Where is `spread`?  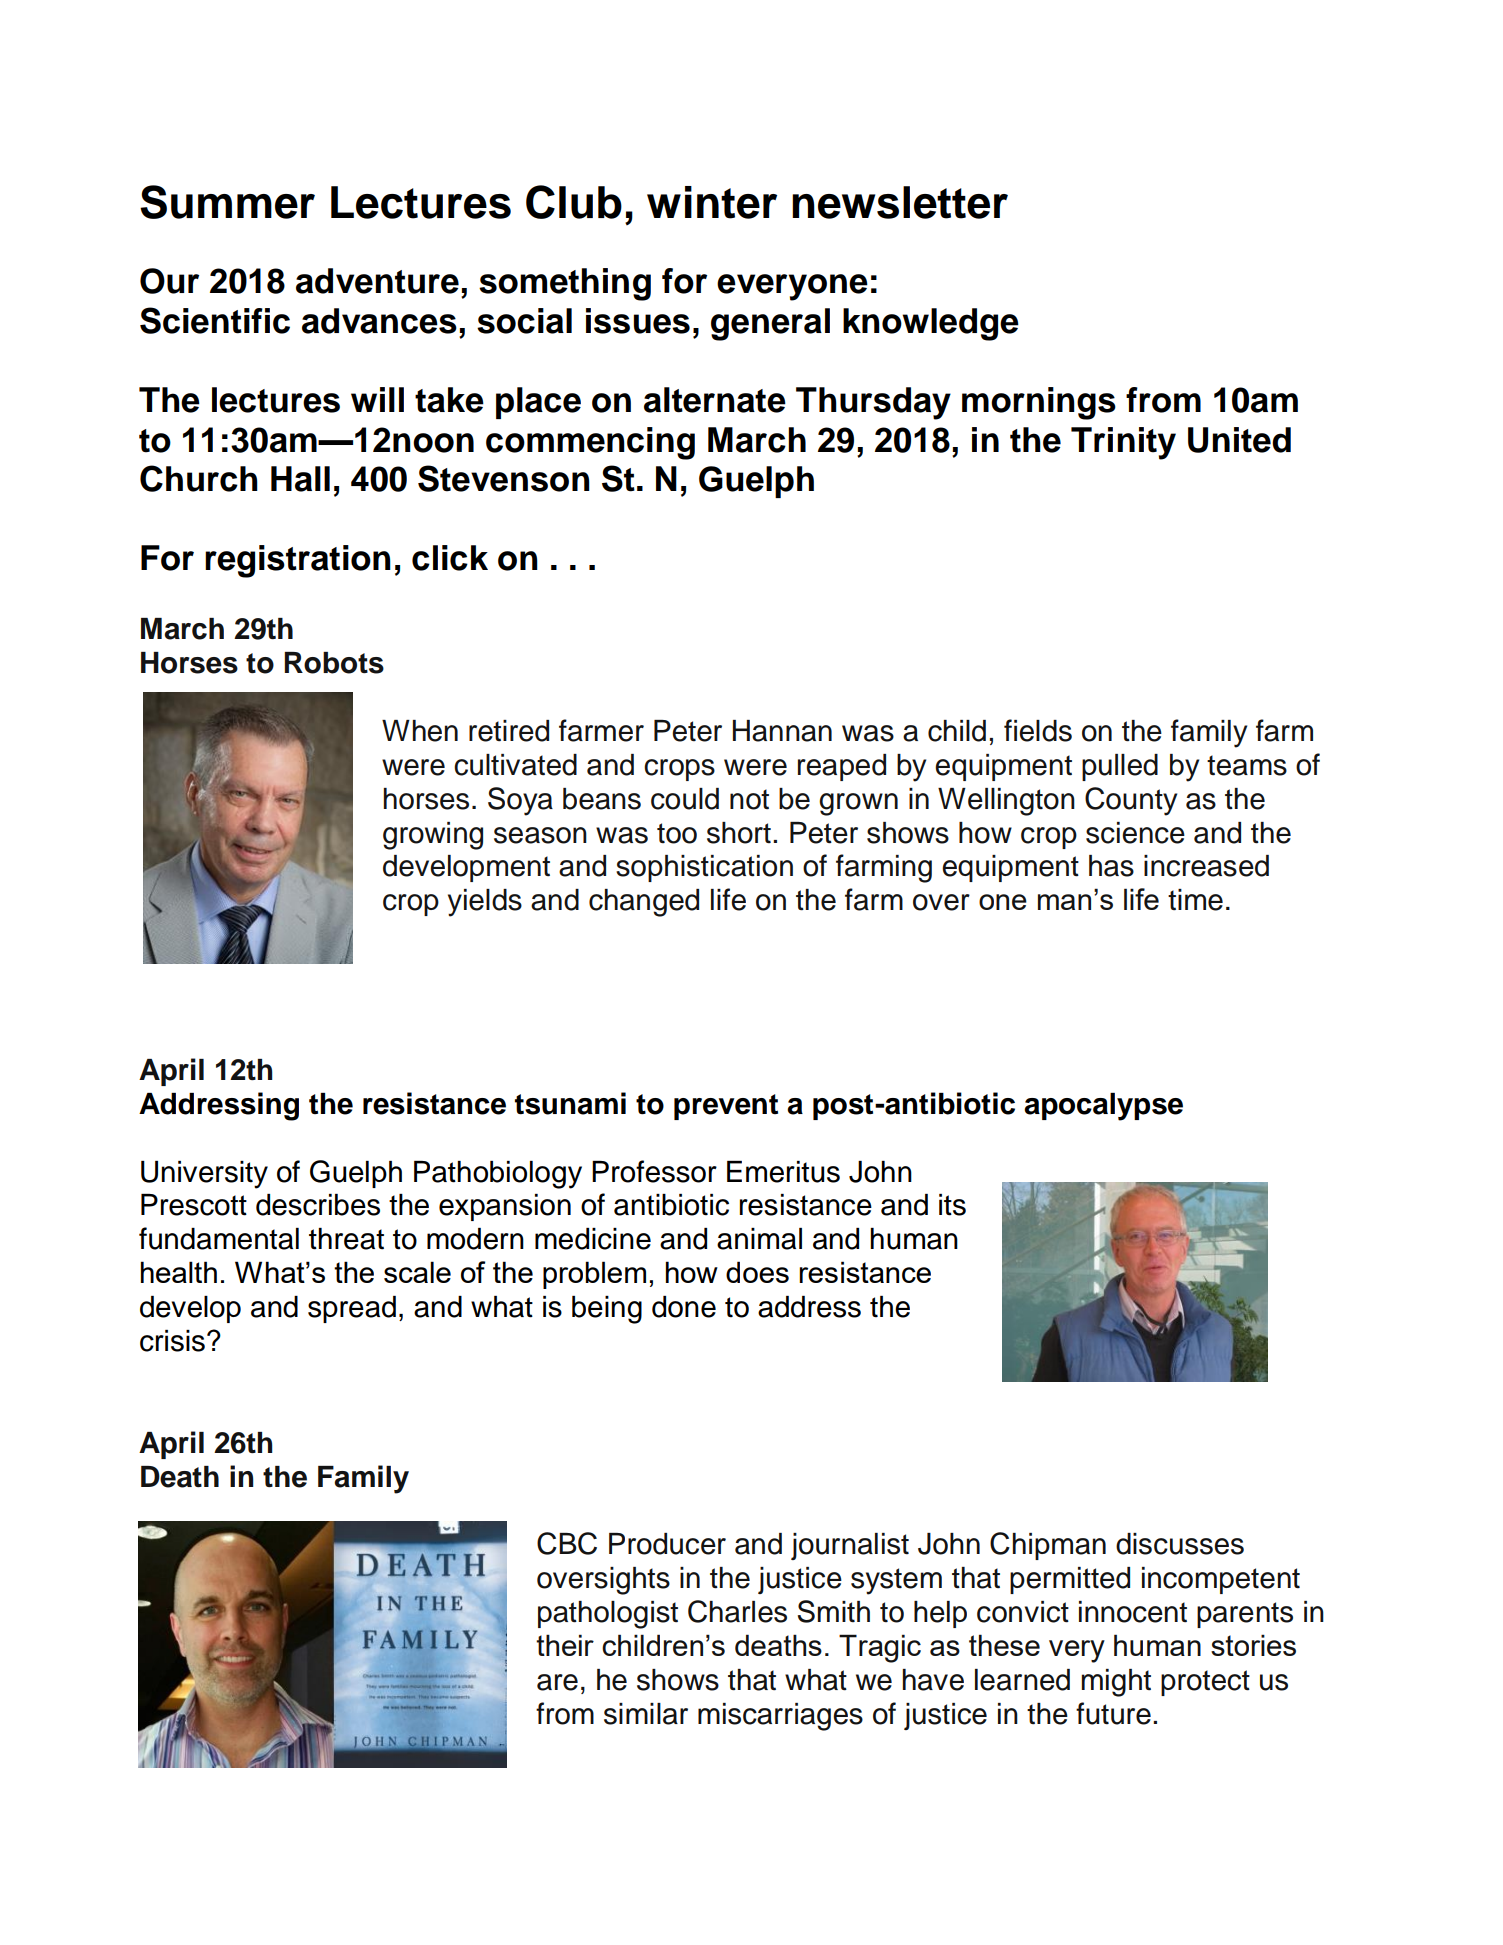 spread is located at coordinates (352, 1309).
